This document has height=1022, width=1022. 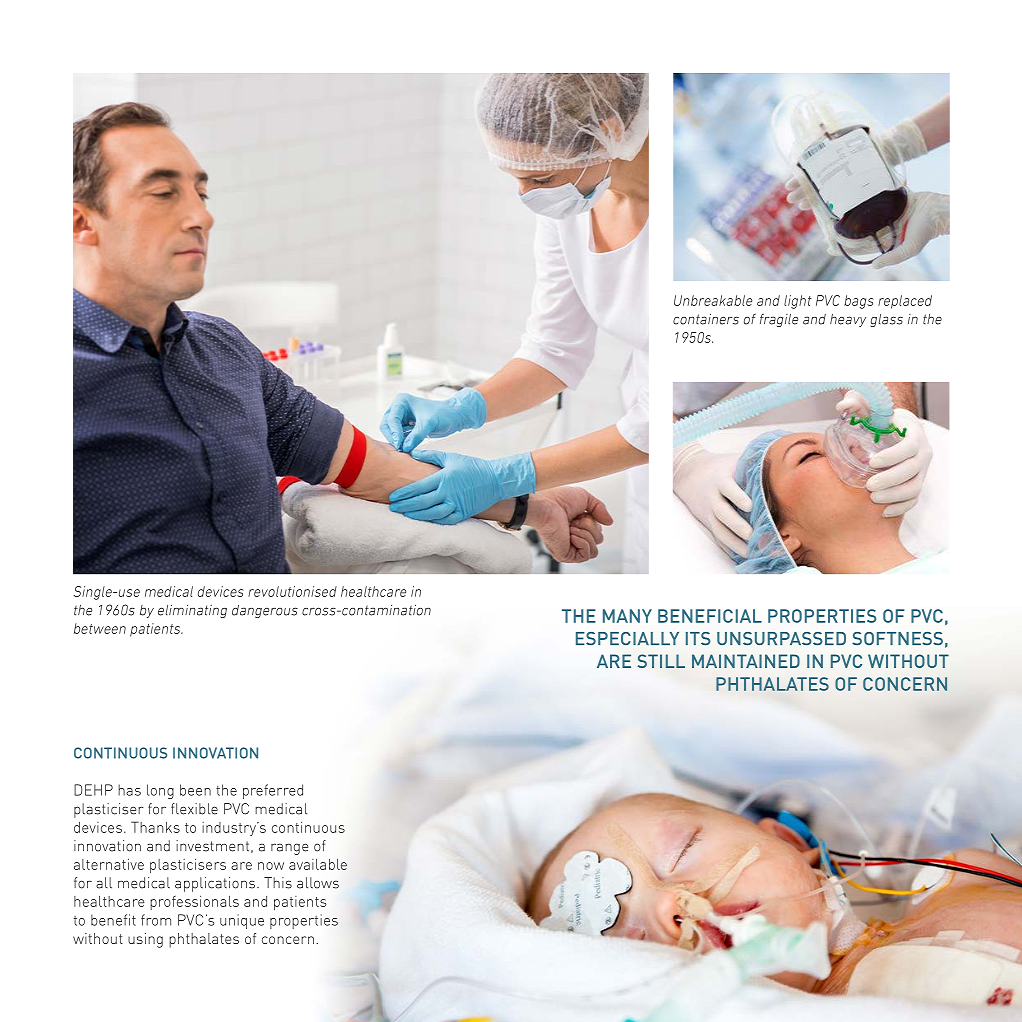 What do you see at coordinates (781, 639) in the document?
I see `UNSURPASSED` at bounding box center [781, 639].
